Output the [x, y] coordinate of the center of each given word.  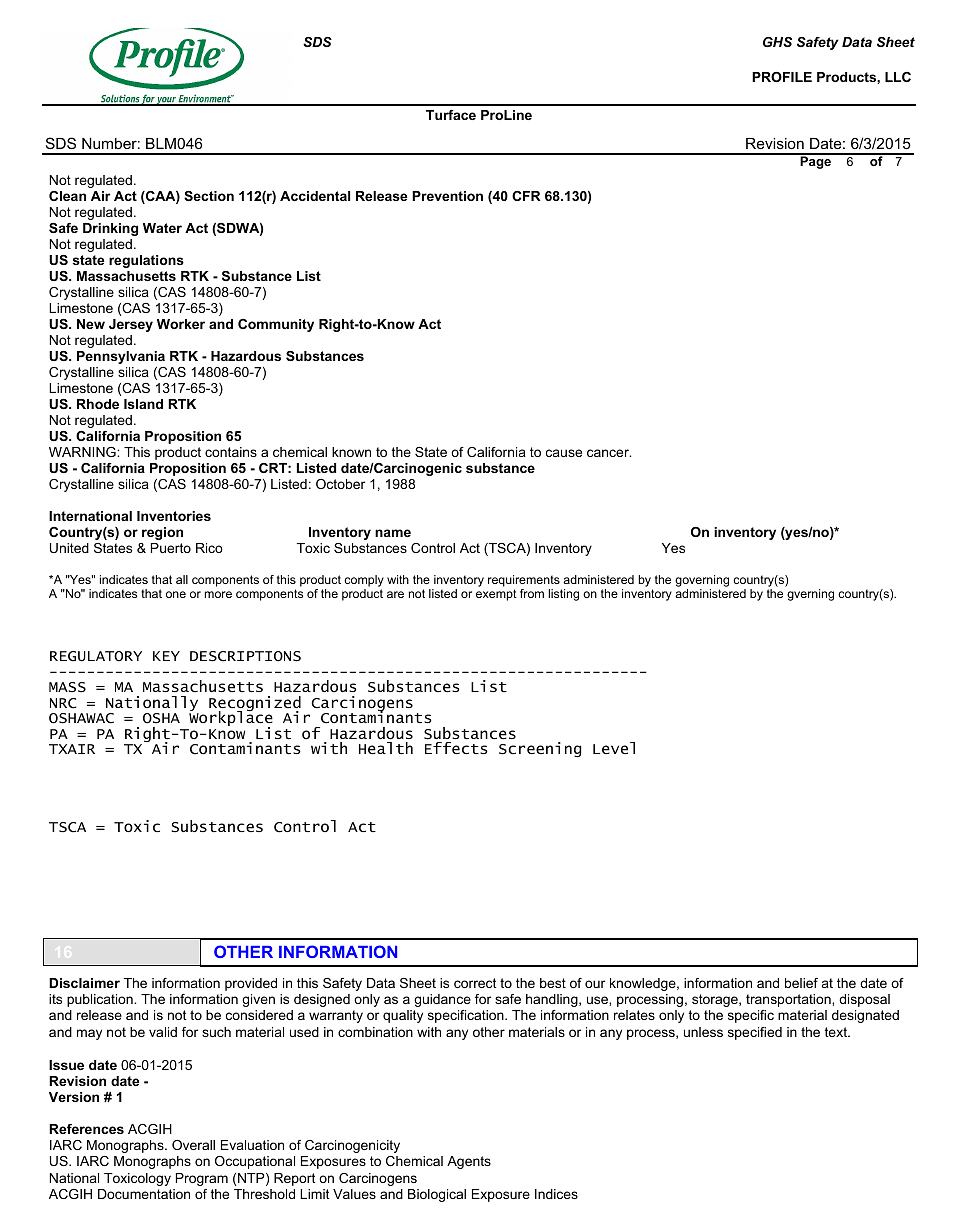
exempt [496, 595]
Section [209, 196]
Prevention [447, 196]
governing [702, 581]
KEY [166, 656]
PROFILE [782, 77]
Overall [193, 1145]
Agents [469, 1162]
